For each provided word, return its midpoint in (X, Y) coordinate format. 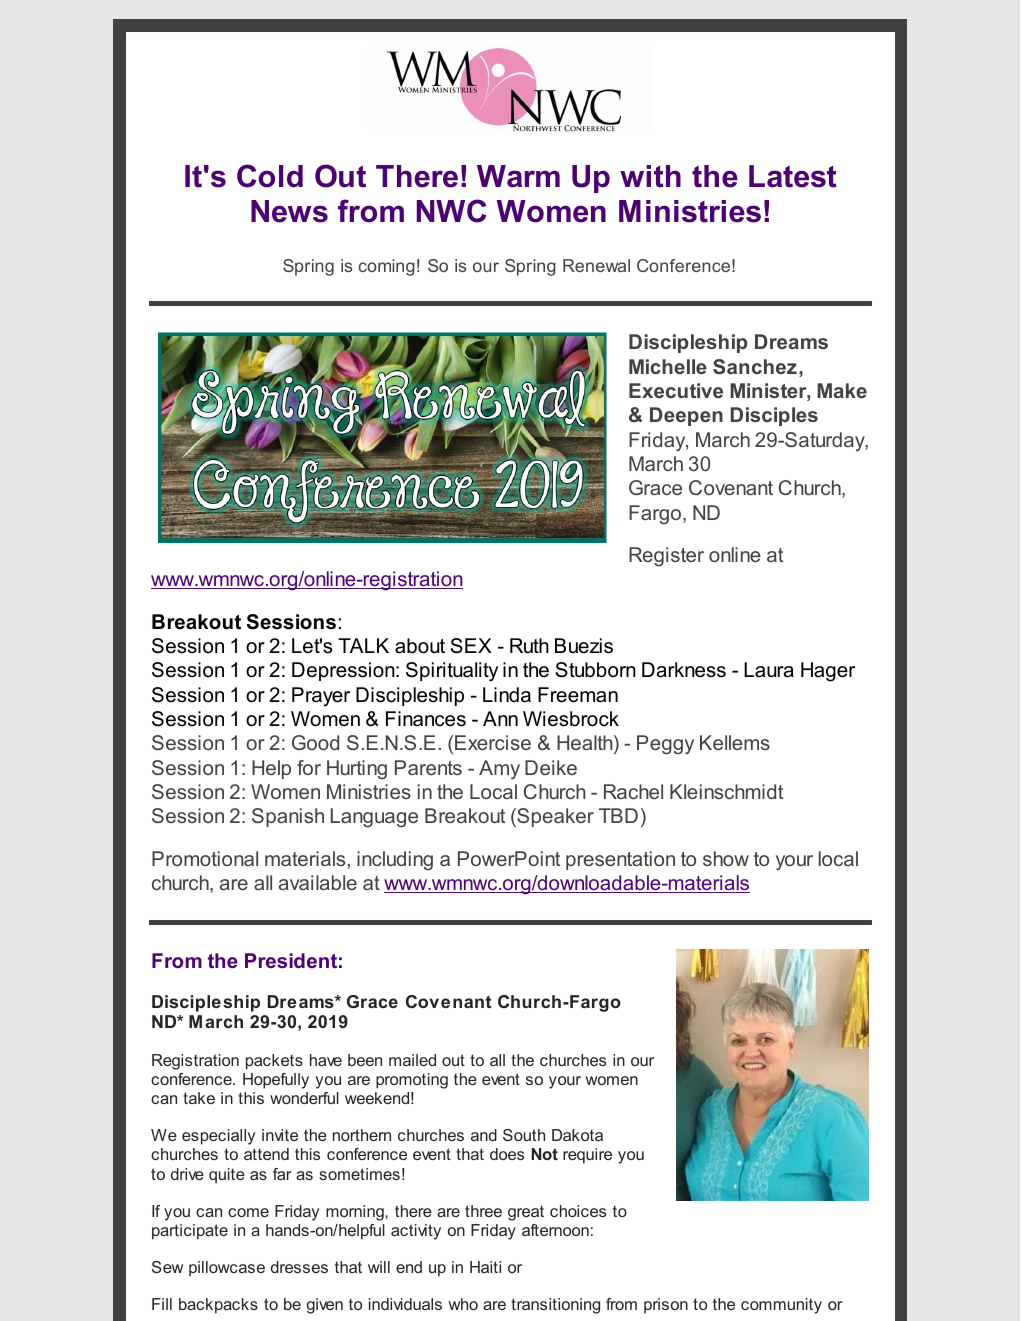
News (289, 211)
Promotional (205, 858)
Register (666, 557)
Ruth (529, 646)
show (726, 858)
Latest (793, 176)
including (395, 861)
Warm (518, 176)
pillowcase (227, 1269)
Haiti (485, 1267)
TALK (363, 645)
